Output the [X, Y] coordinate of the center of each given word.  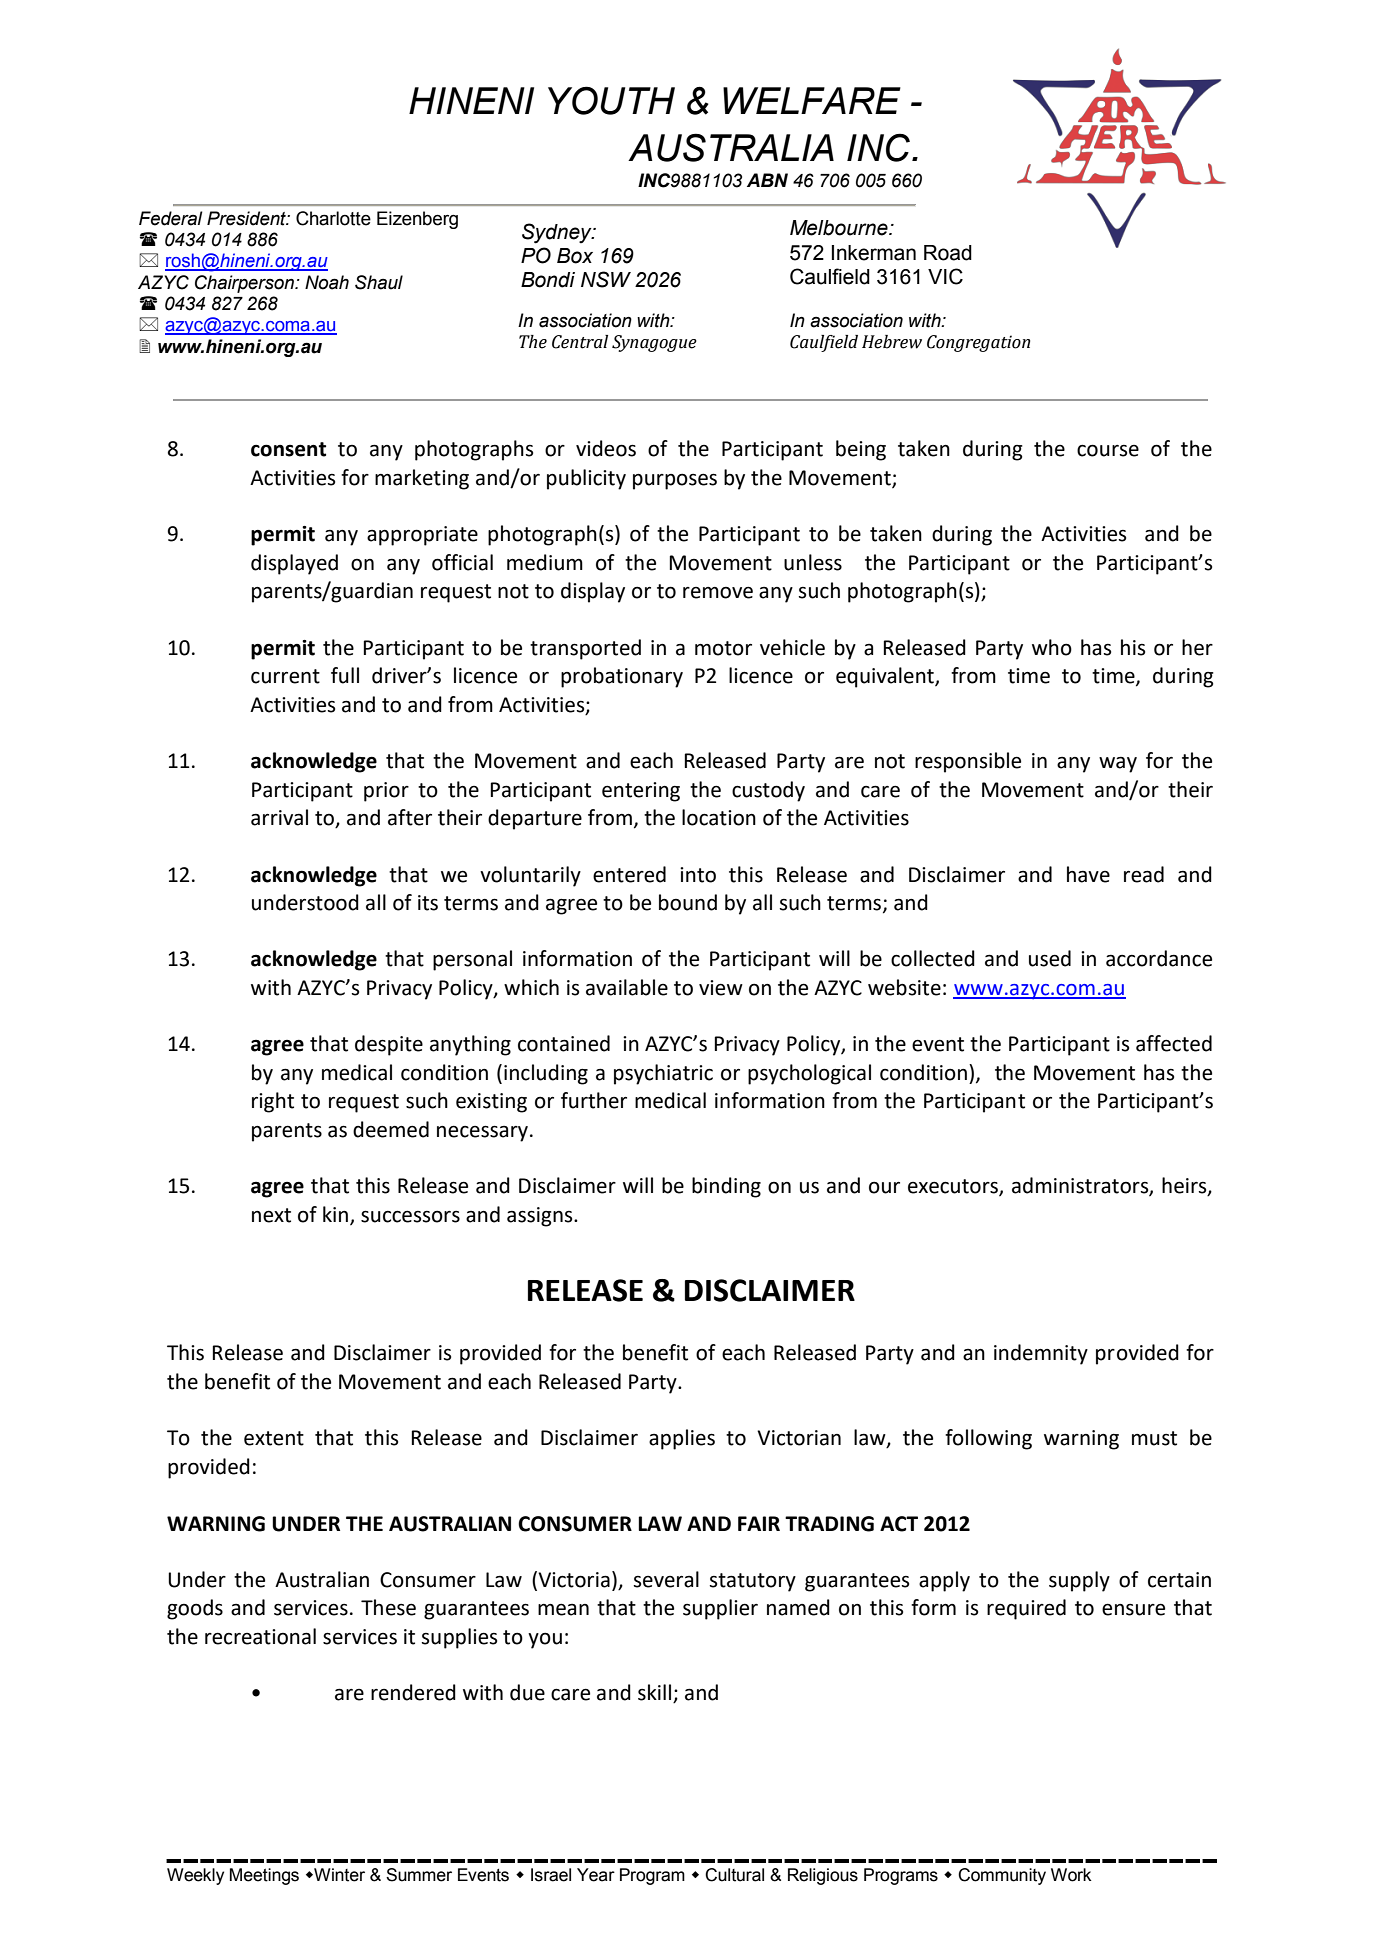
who [1052, 647]
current [285, 676]
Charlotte [333, 218]
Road [948, 253]
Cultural [734, 1875]
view [721, 988]
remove [718, 592]
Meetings [264, 1876]
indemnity [1041, 1354]
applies [682, 1439]
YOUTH [611, 100]
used [1050, 958]
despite [389, 1045]
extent [274, 1438]
